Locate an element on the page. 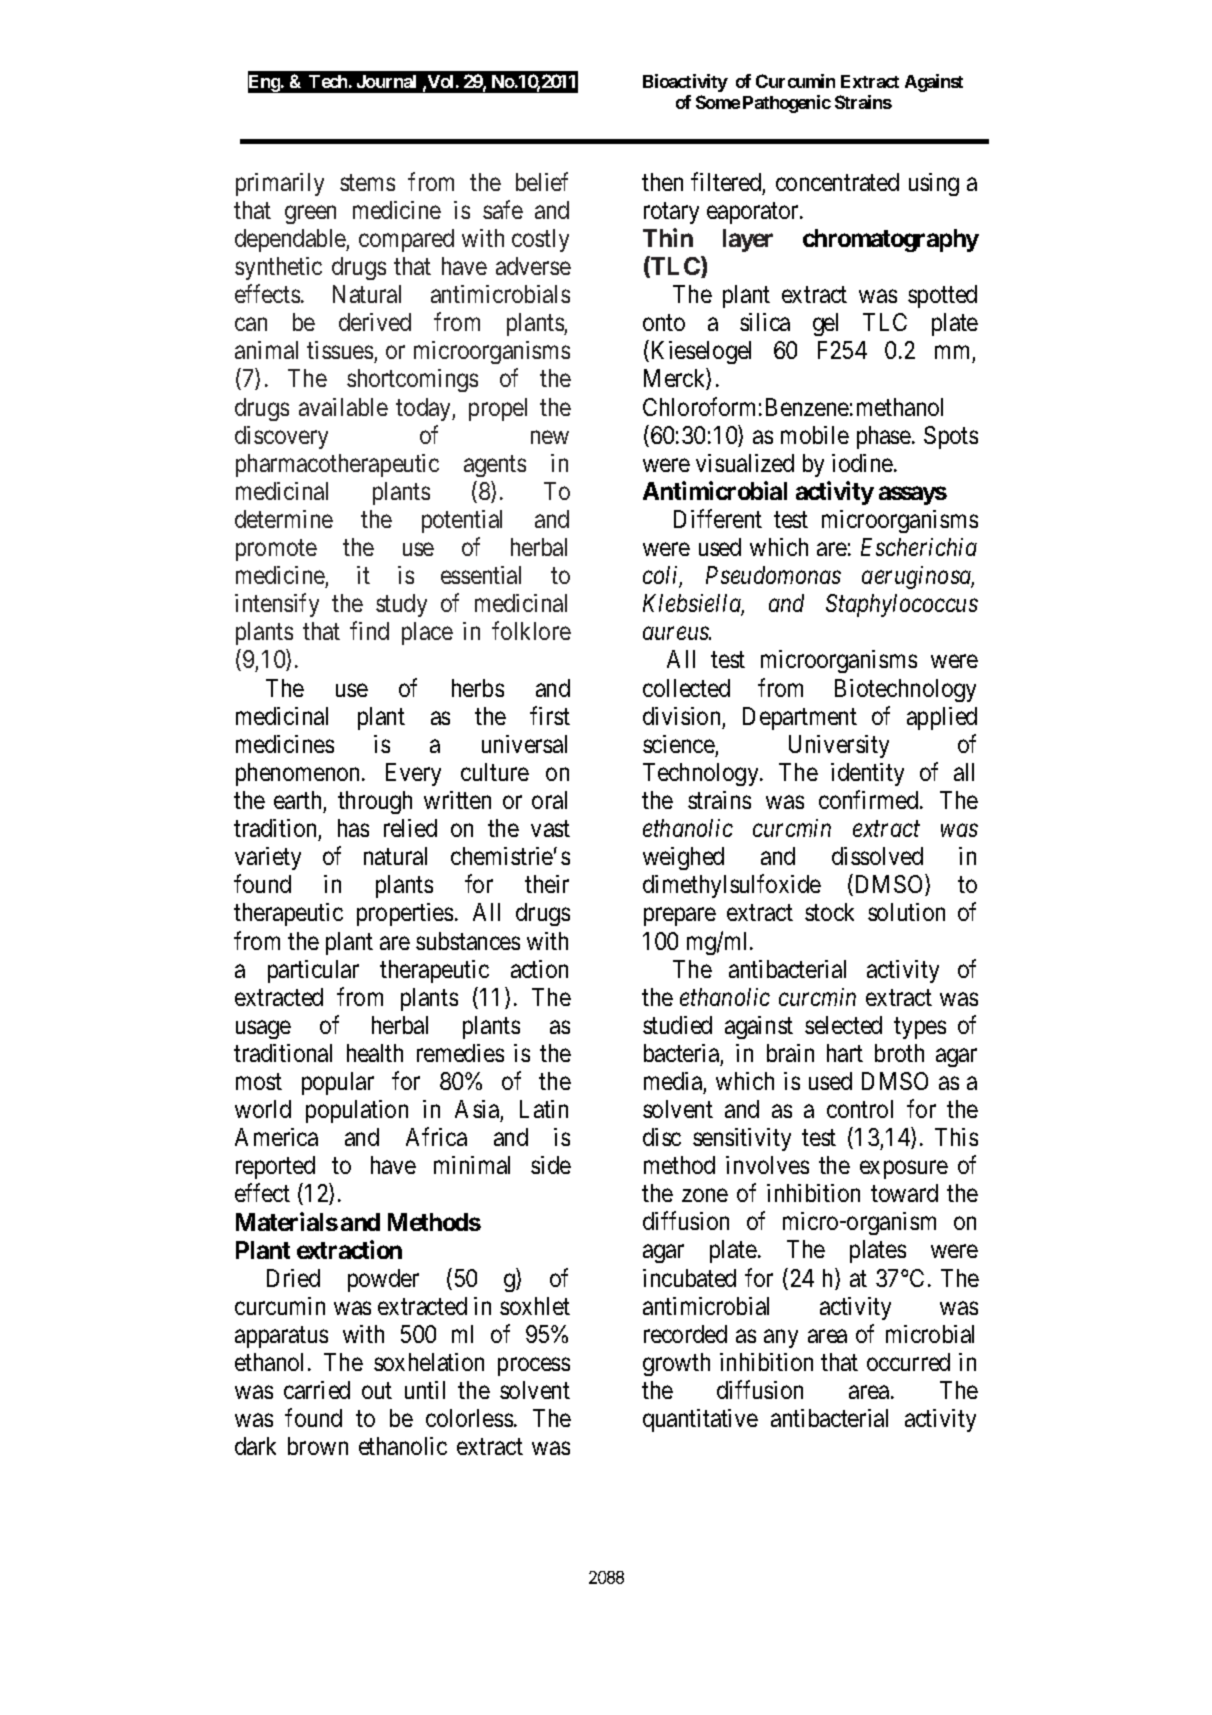  carried is located at coordinates (317, 1390).
